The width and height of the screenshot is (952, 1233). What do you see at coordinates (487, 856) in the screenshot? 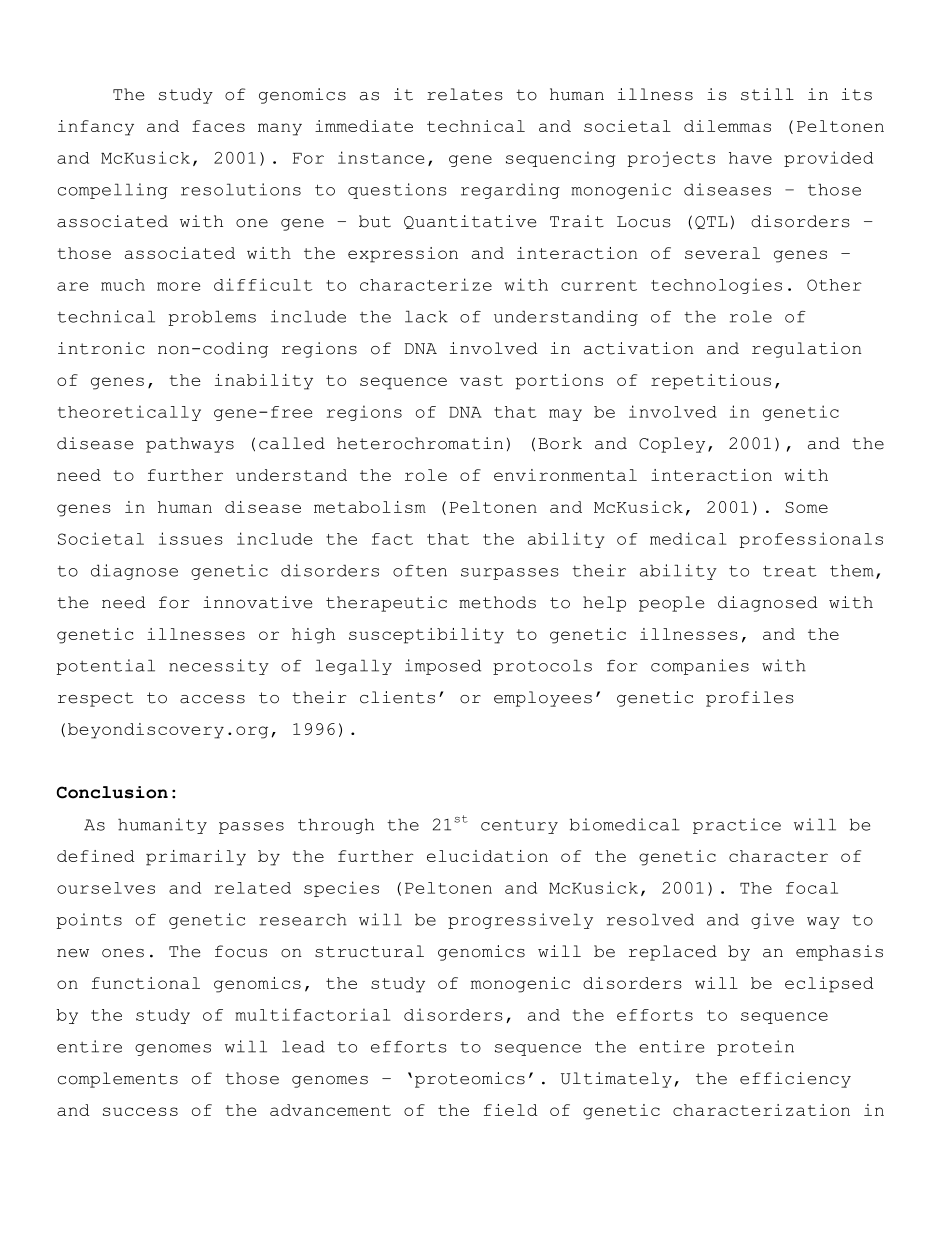
I see `elucidation` at bounding box center [487, 856].
